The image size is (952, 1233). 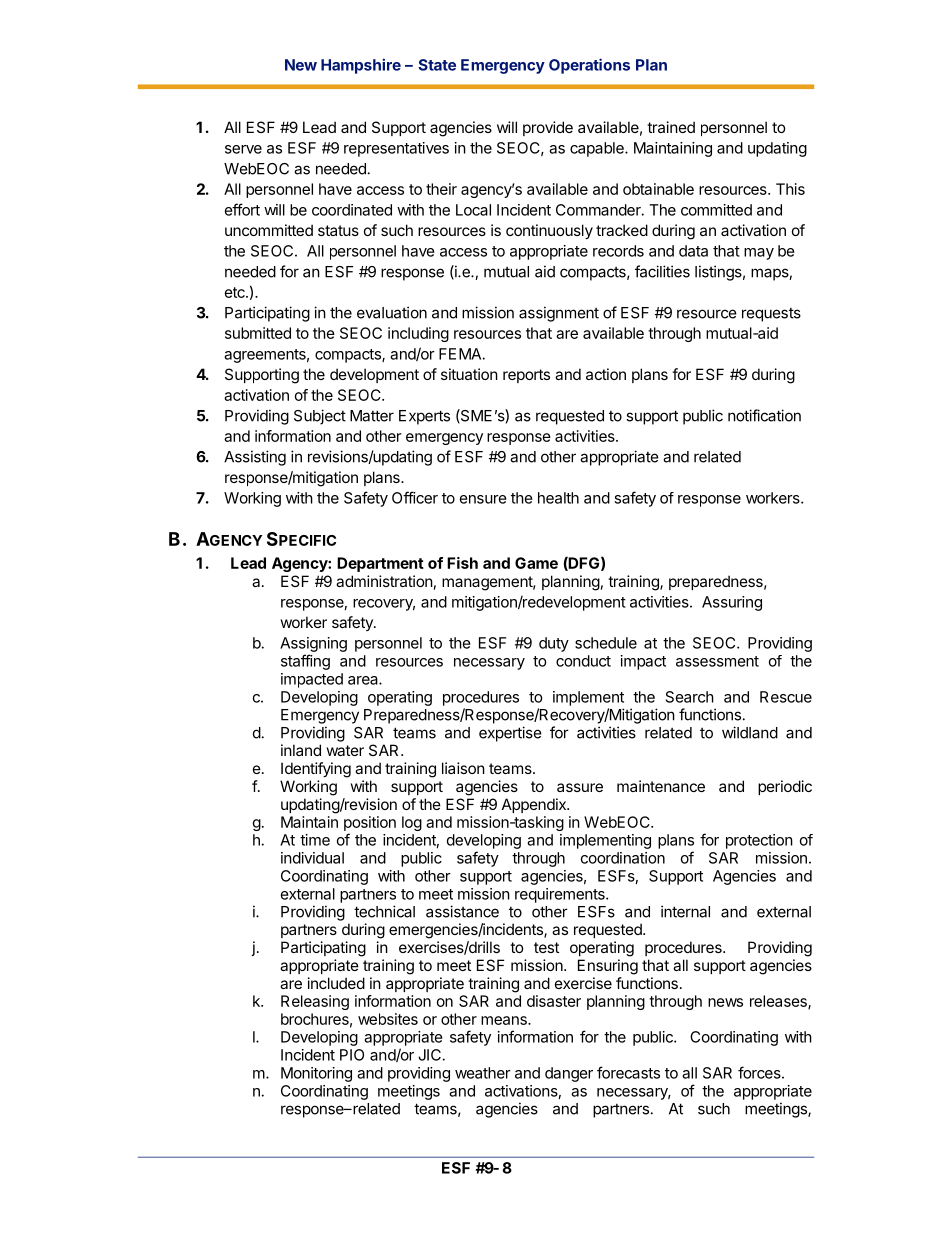 I want to click on submitted, so click(x=258, y=333).
